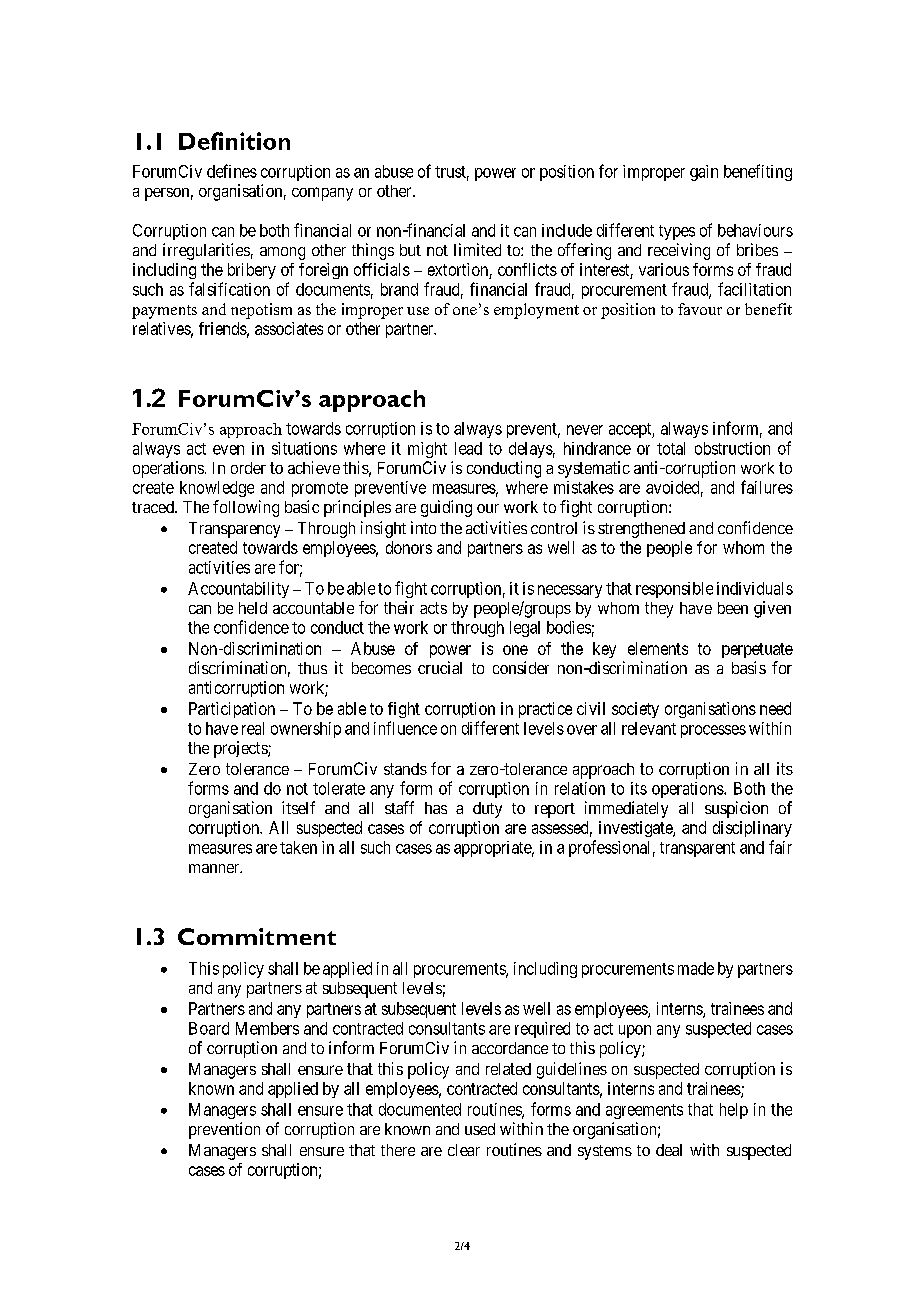 This screenshot has width=924, height=1308. What do you see at coordinates (298, 807) in the screenshot?
I see `itself` at bounding box center [298, 807].
